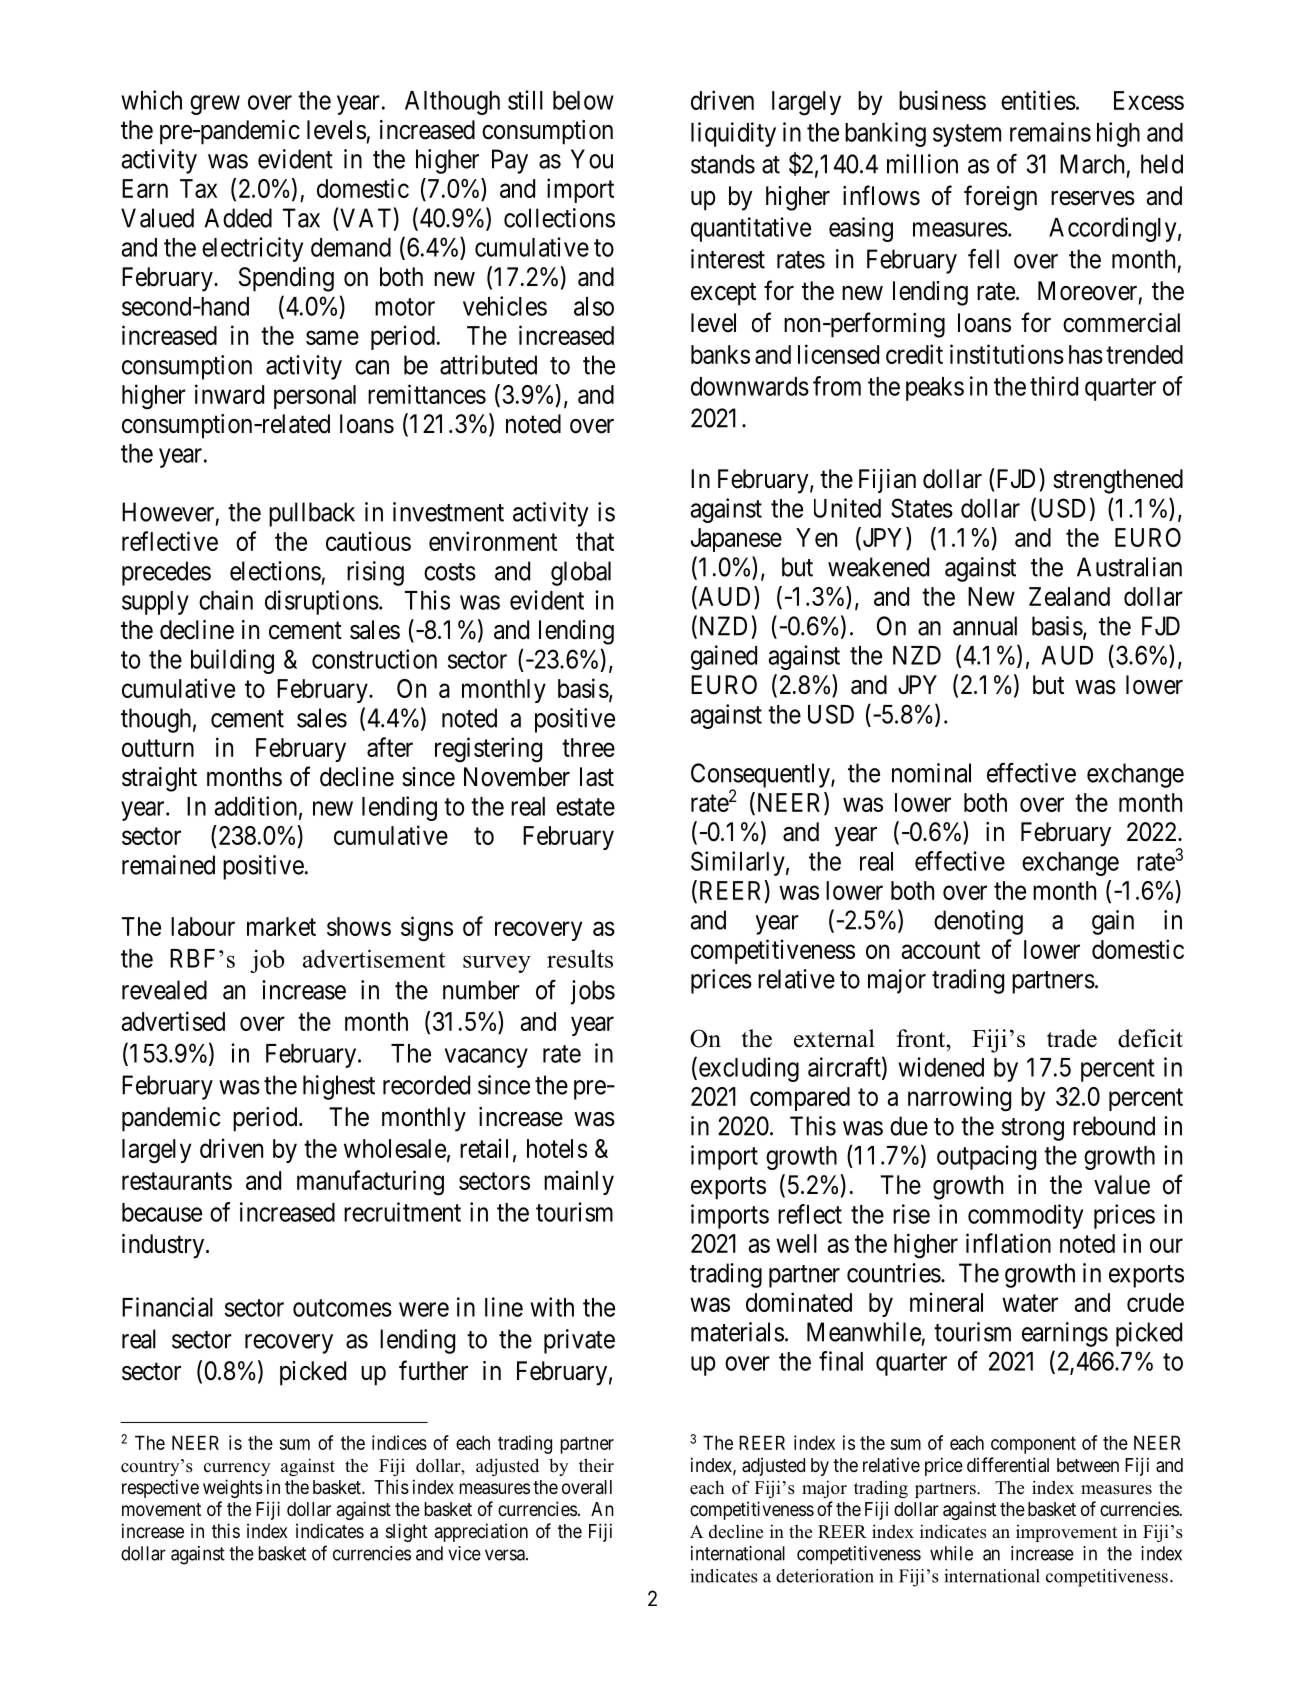  I want to click on commodity, so click(1025, 1216).
